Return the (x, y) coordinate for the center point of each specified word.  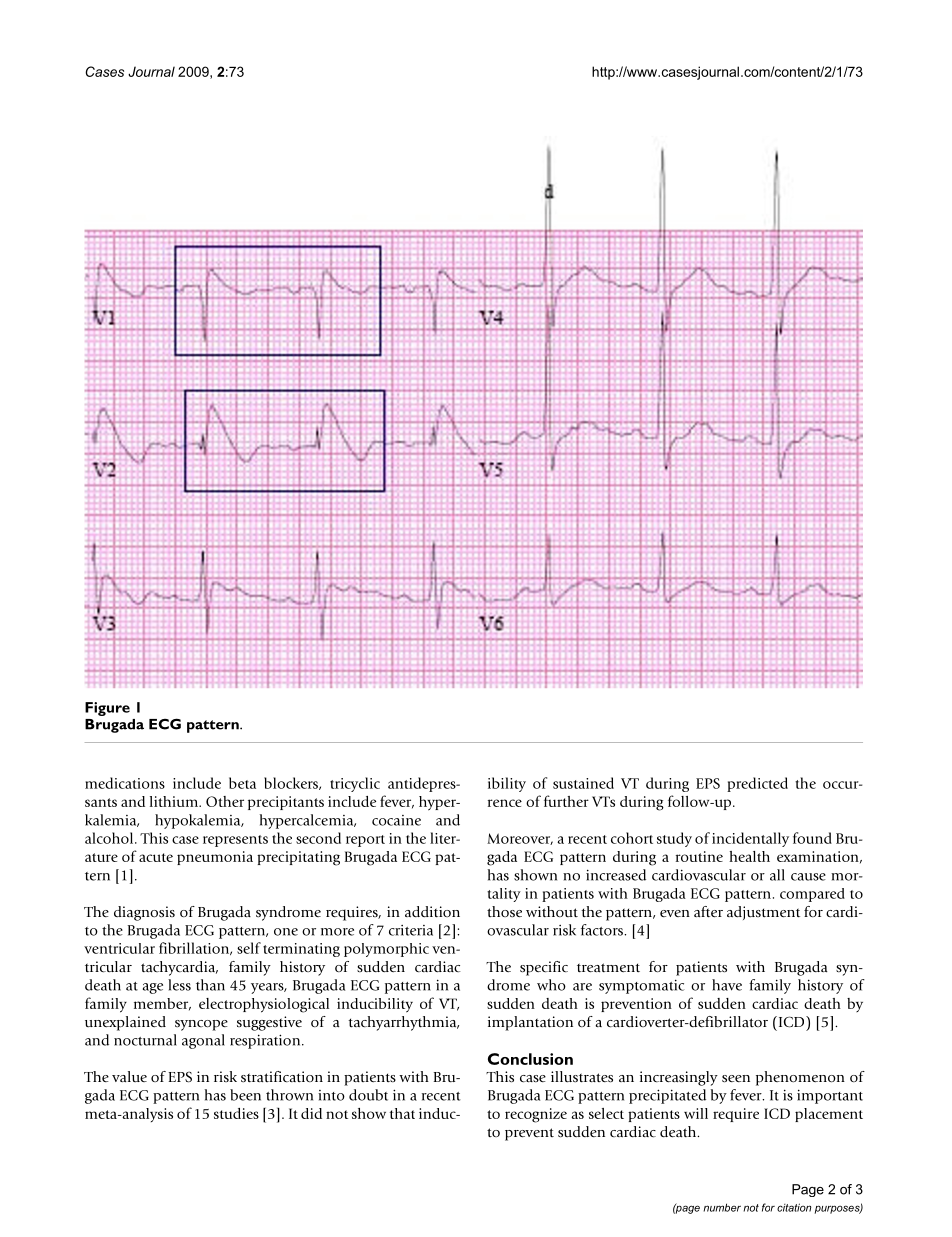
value (129, 1076)
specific (544, 968)
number (722, 1207)
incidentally (750, 839)
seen (736, 1079)
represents (235, 841)
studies (236, 1113)
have (727, 985)
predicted (757, 784)
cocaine (396, 820)
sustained (583, 783)
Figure (107, 709)
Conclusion (530, 1059)
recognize (536, 1115)
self (249, 948)
